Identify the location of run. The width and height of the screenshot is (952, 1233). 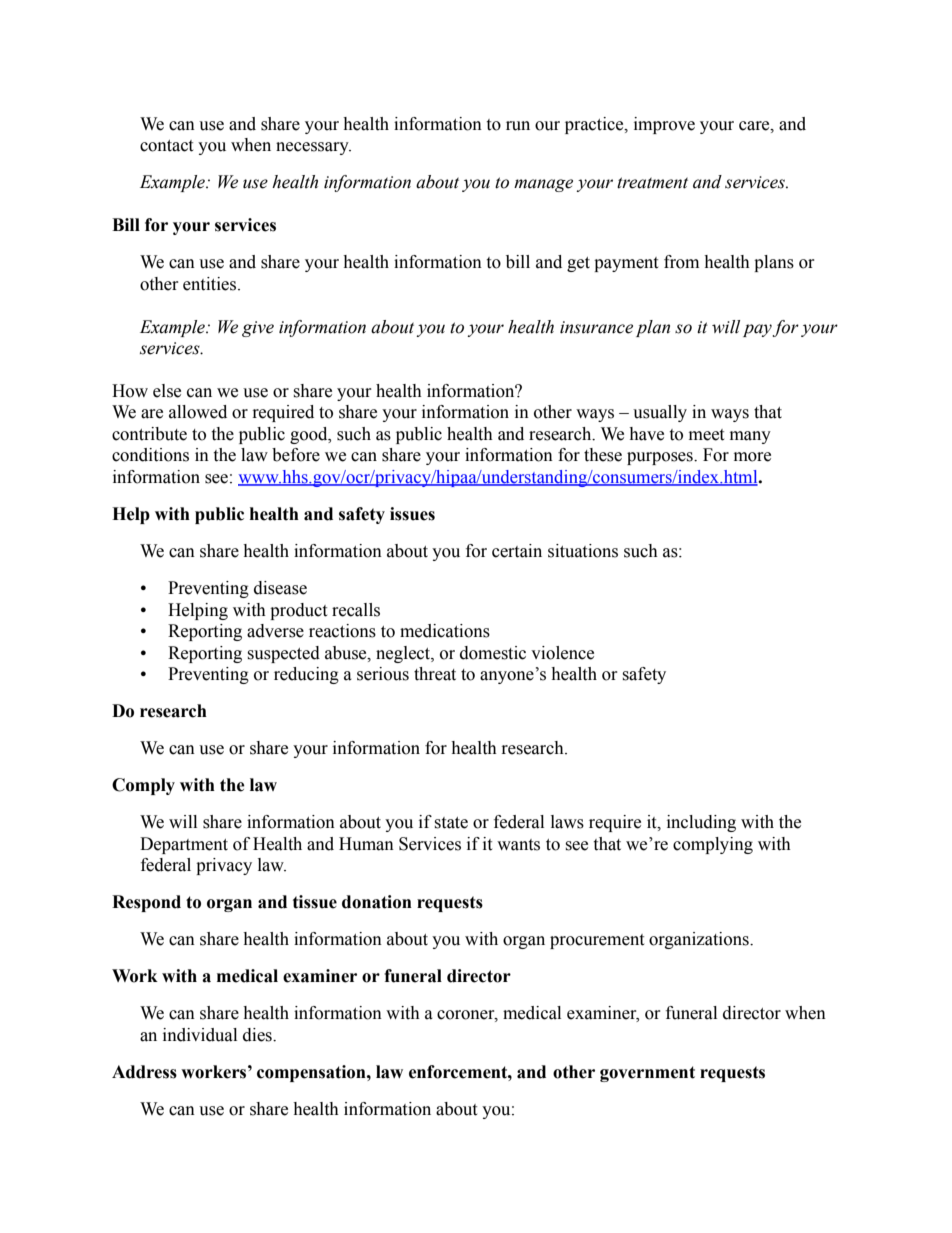
(518, 126).
